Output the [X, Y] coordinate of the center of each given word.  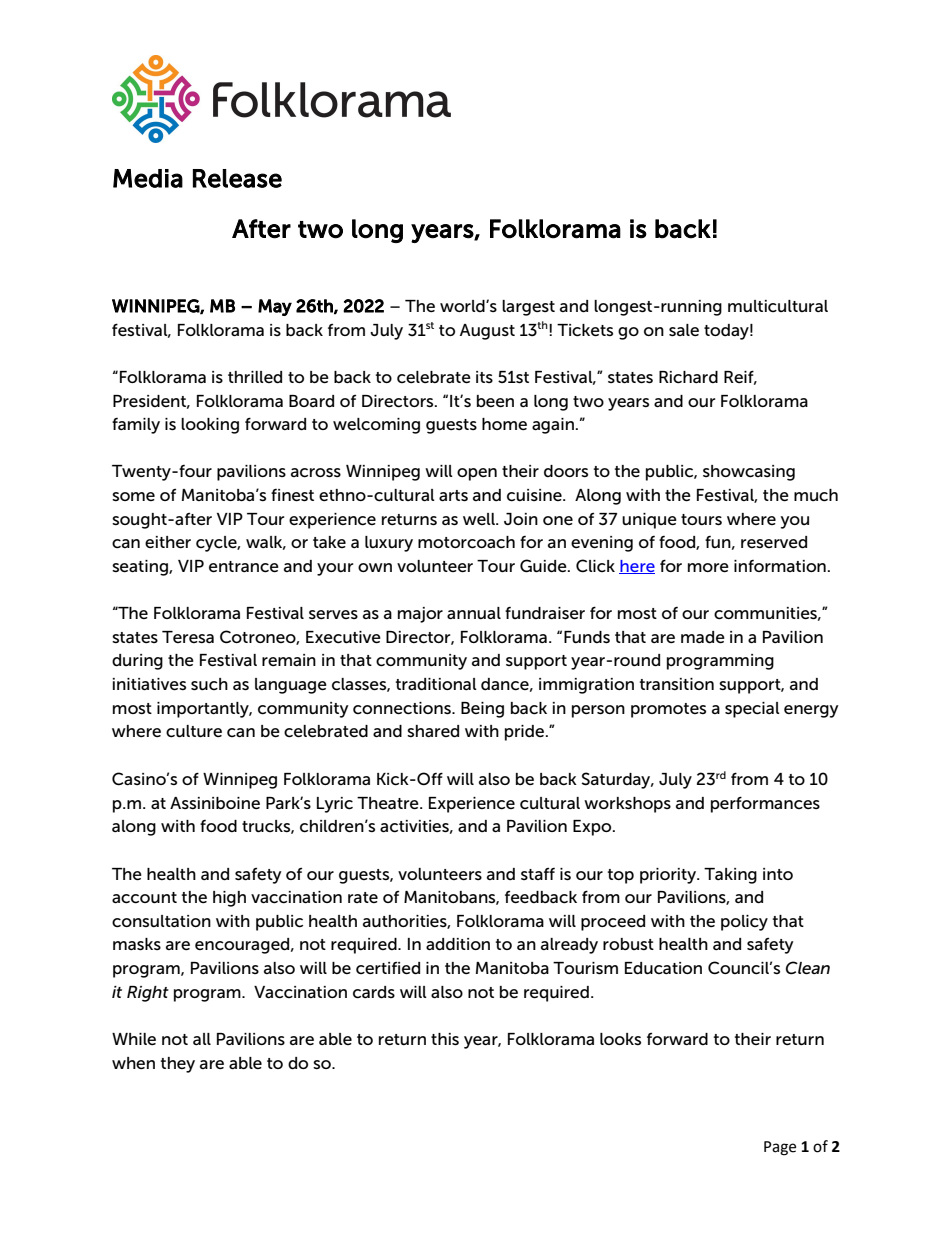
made [703, 637]
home [504, 424]
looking [210, 426]
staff [538, 873]
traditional [436, 684]
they [178, 1065]
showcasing [749, 473]
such [209, 684]
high [229, 899]
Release [237, 178]
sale [684, 330]
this [445, 1039]
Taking [730, 876]
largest [528, 308]
